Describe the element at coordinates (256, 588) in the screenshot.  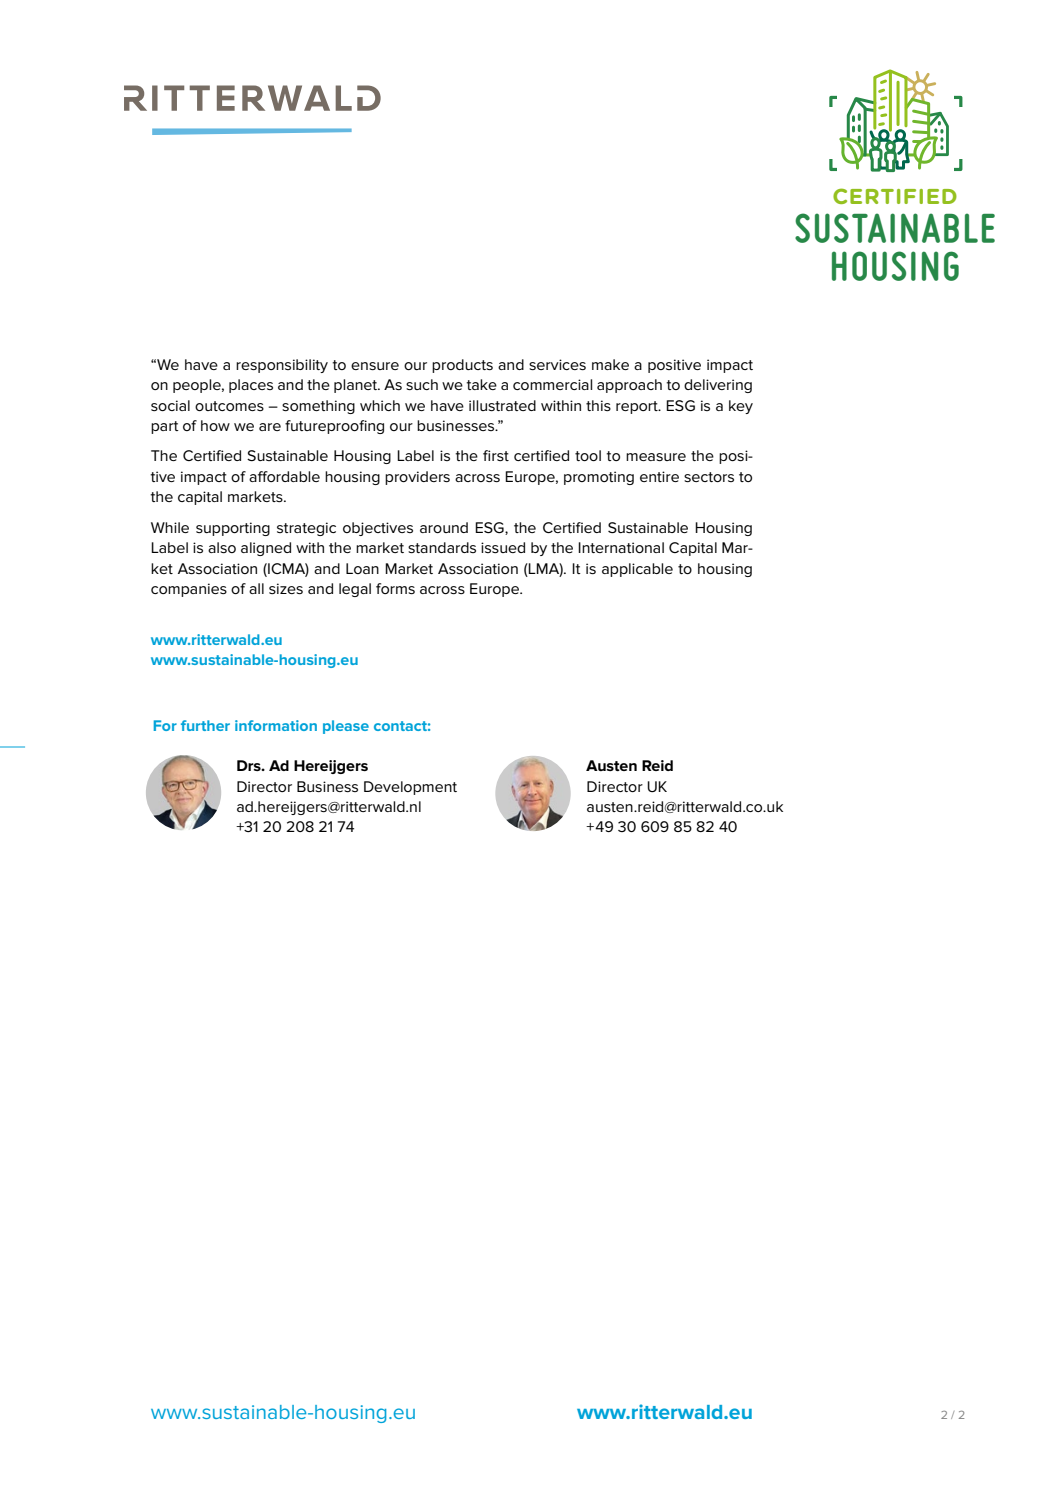
I see `all` at that location.
